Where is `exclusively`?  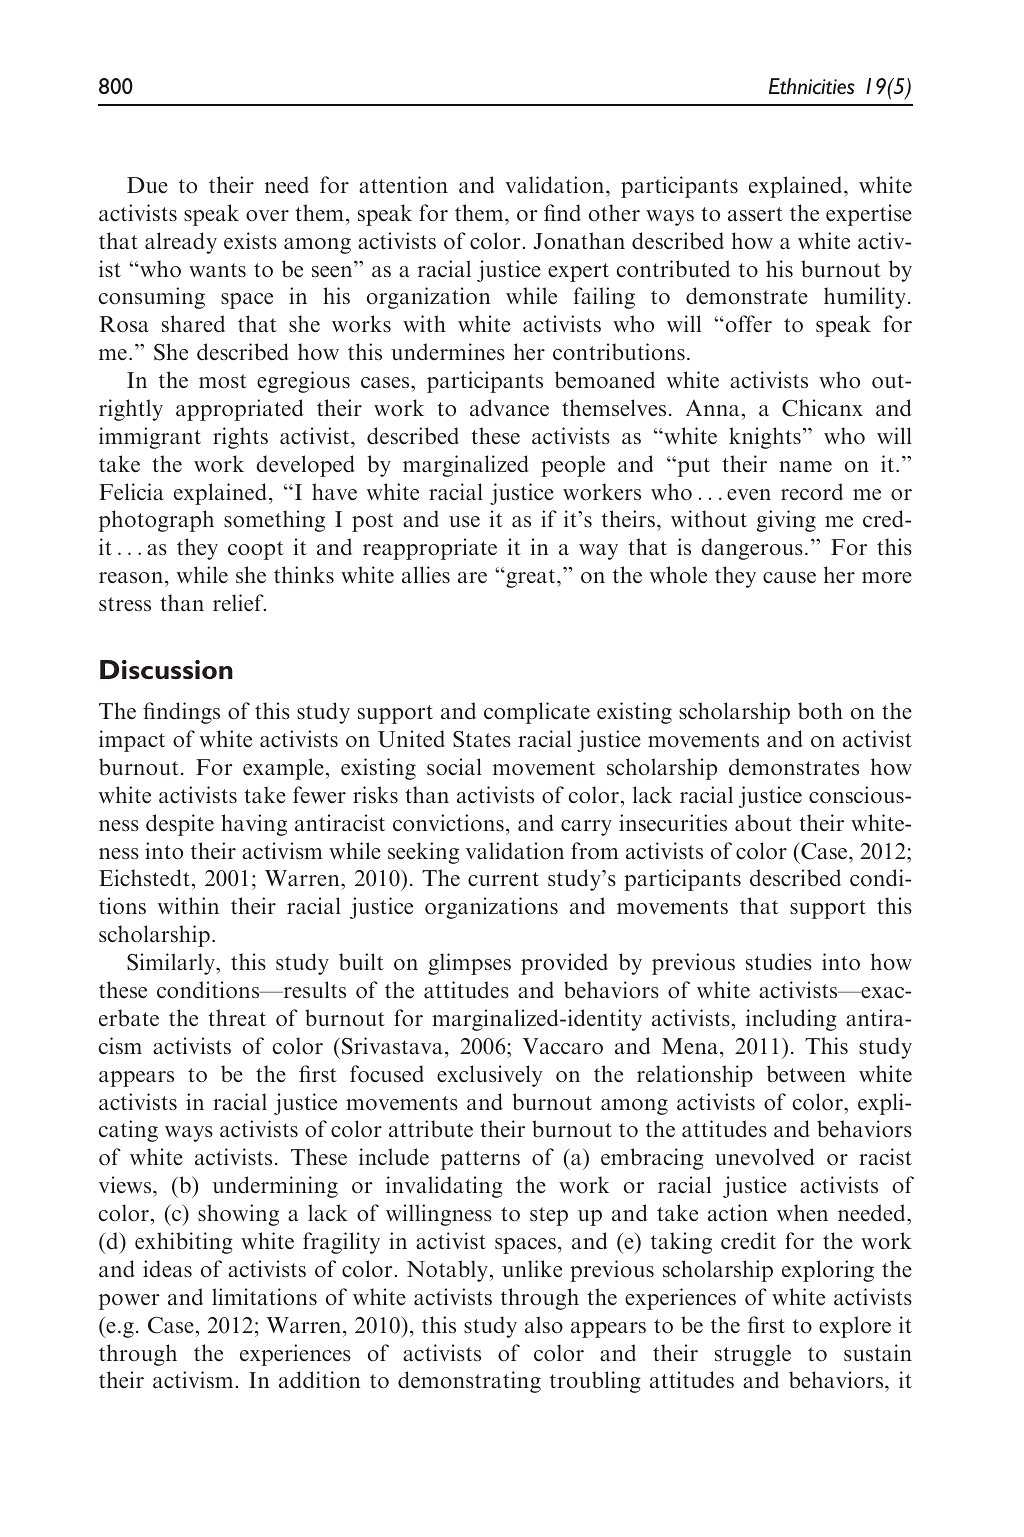 exclusively is located at coordinates (489, 1076).
